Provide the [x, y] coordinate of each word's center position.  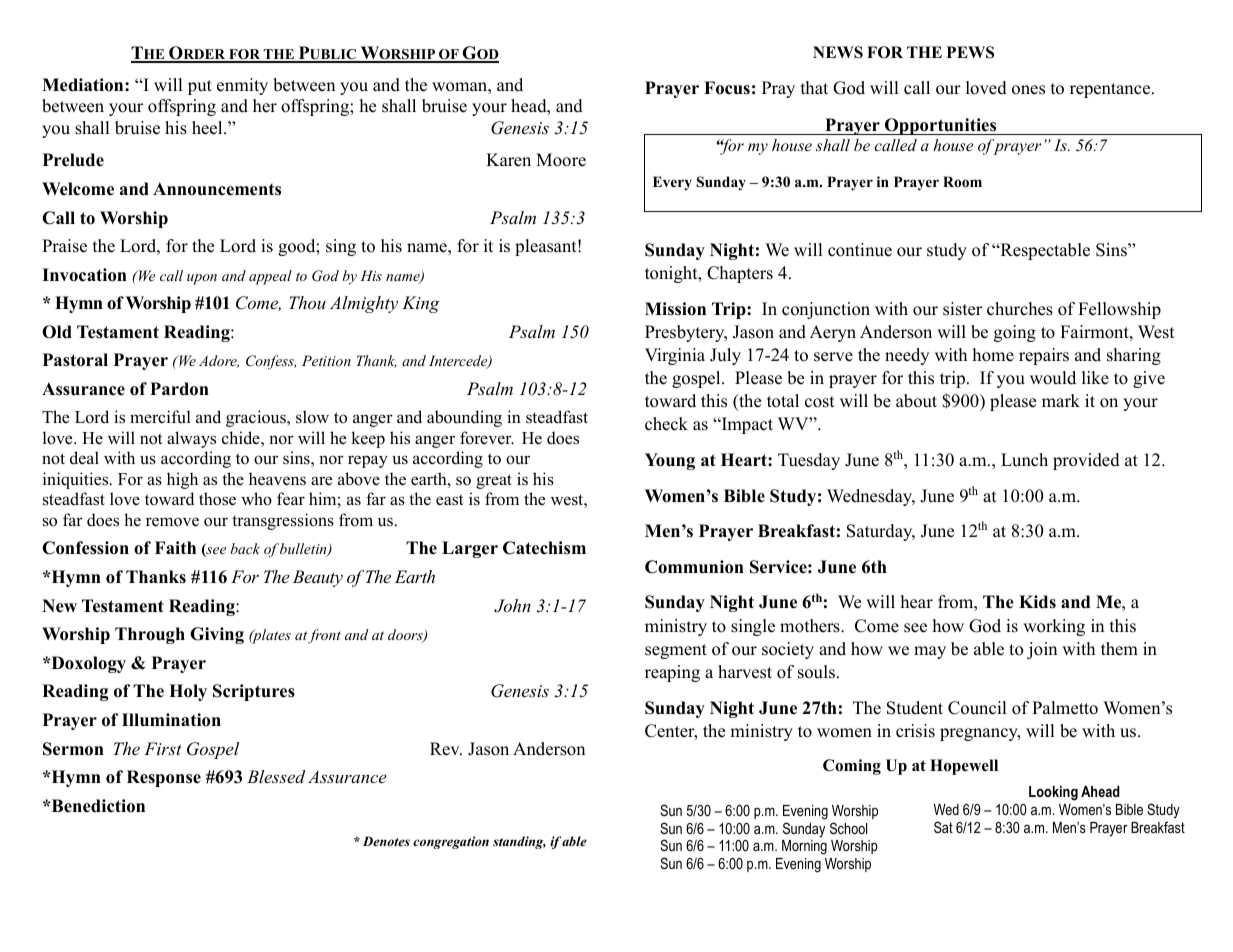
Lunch [1024, 460]
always [191, 439]
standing [519, 842]
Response [164, 778]
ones [1028, 90]
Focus [727, 88]
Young [670, 461]
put [200, 87]
